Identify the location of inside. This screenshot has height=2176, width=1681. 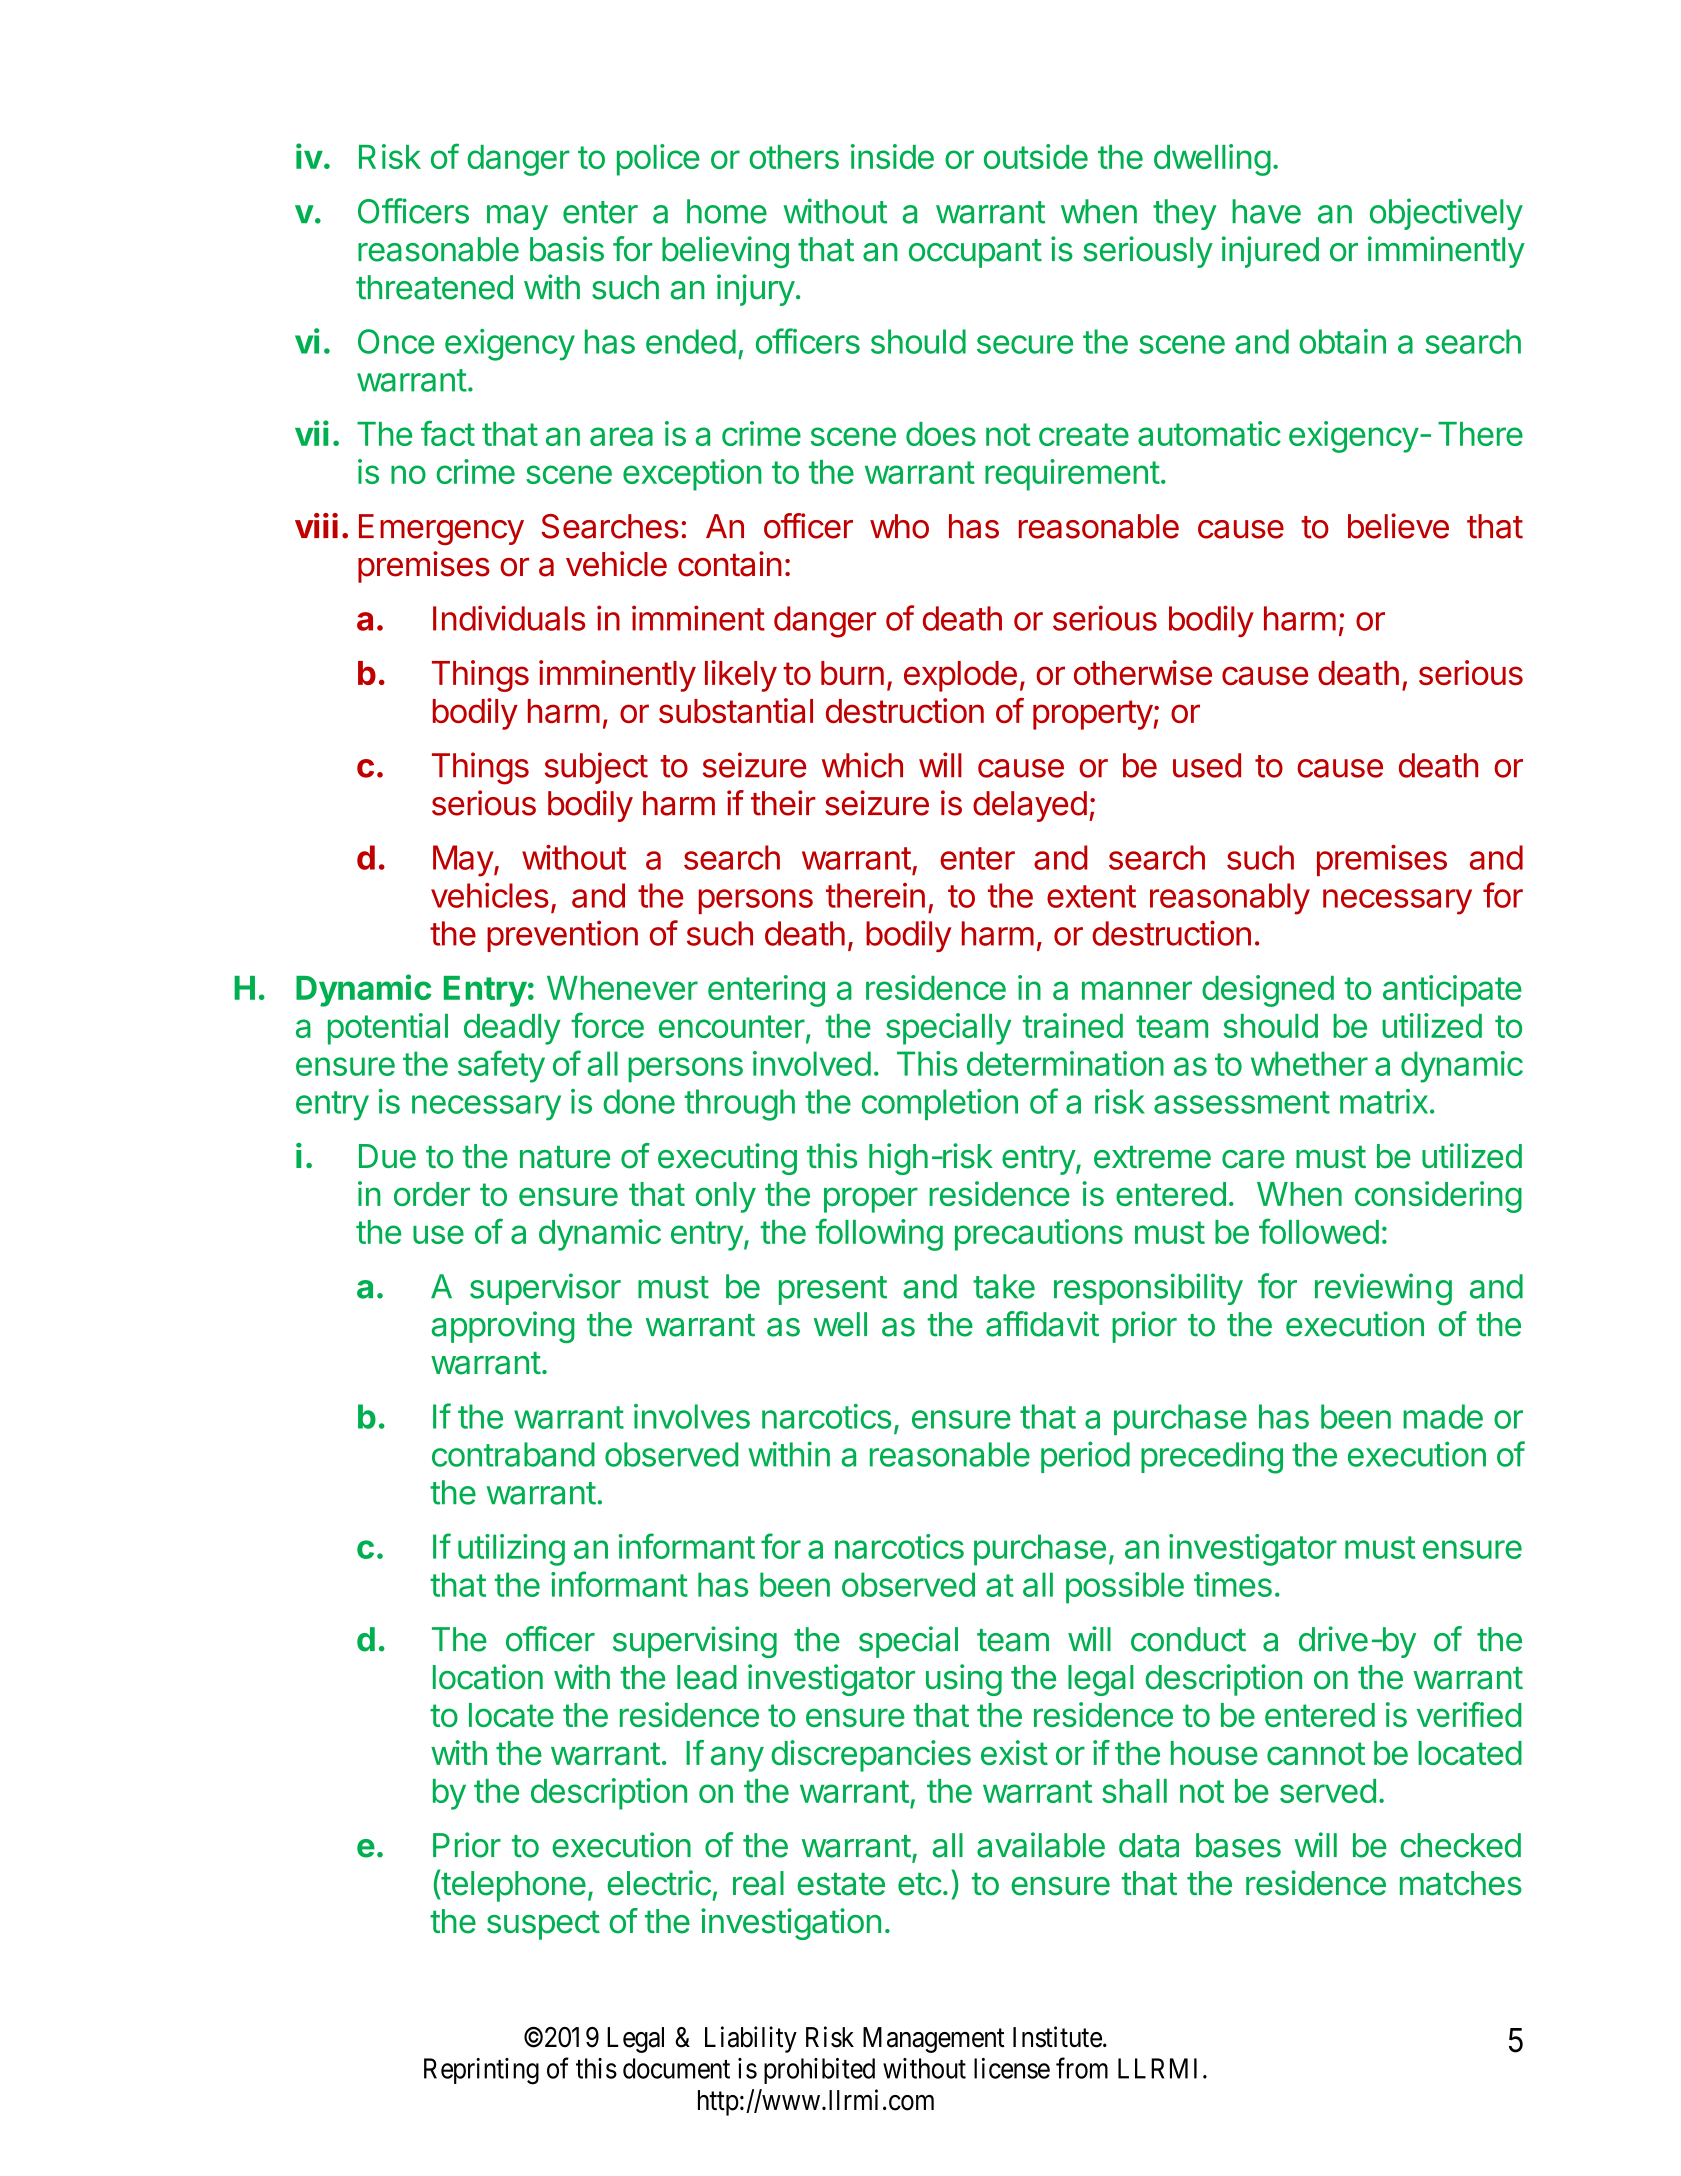
(892, 156).
